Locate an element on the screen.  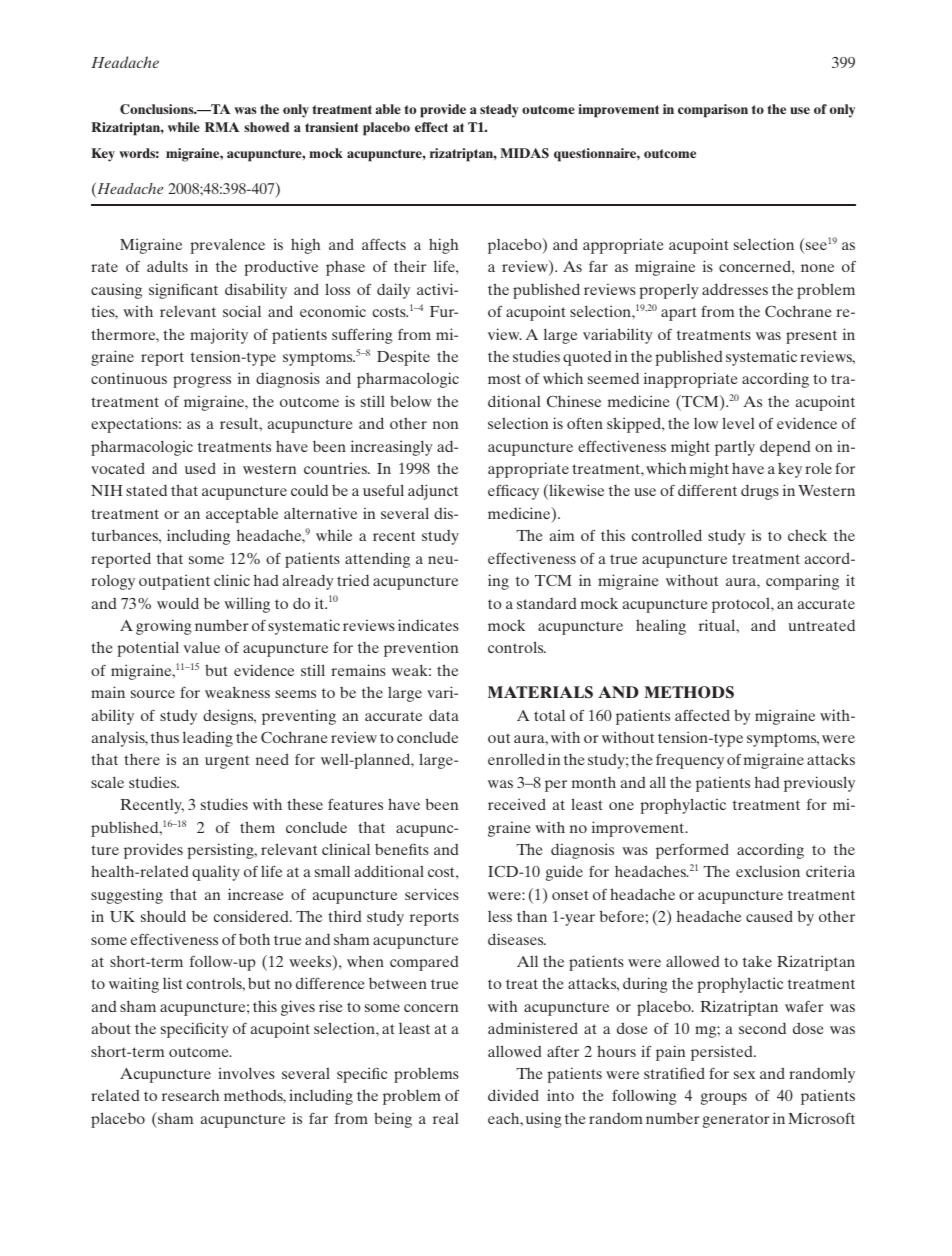
would is located at coordinates (178, 603).
